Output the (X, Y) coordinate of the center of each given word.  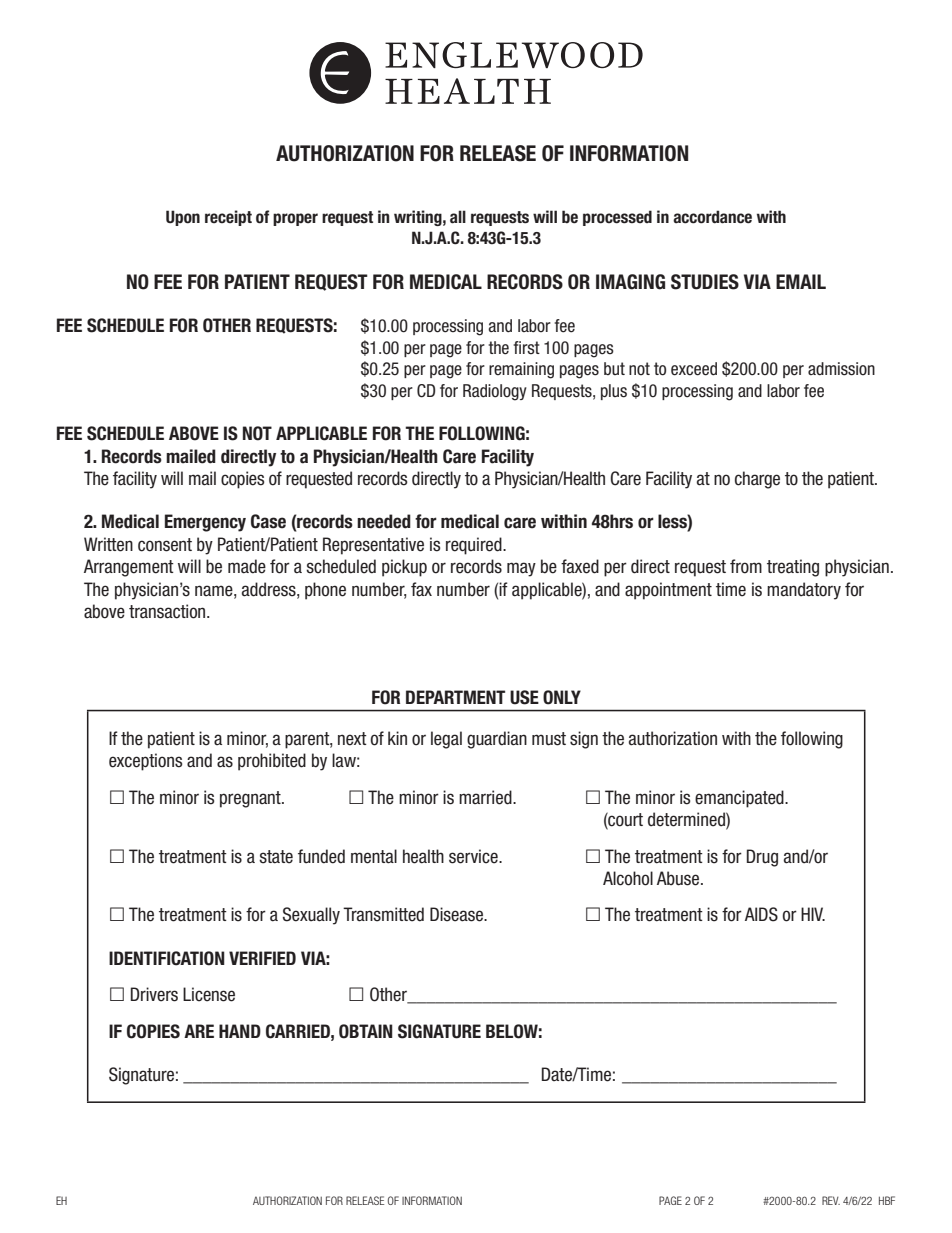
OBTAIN (366, 1031)
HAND (240, 1031)
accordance (712, 217)
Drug (762, 858)
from (746, 566)
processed (617, 218)
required (475, 546)
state (276, 857)
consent (165, 545)
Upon (183, 218)
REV (831, 1200)
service (474, 856)
